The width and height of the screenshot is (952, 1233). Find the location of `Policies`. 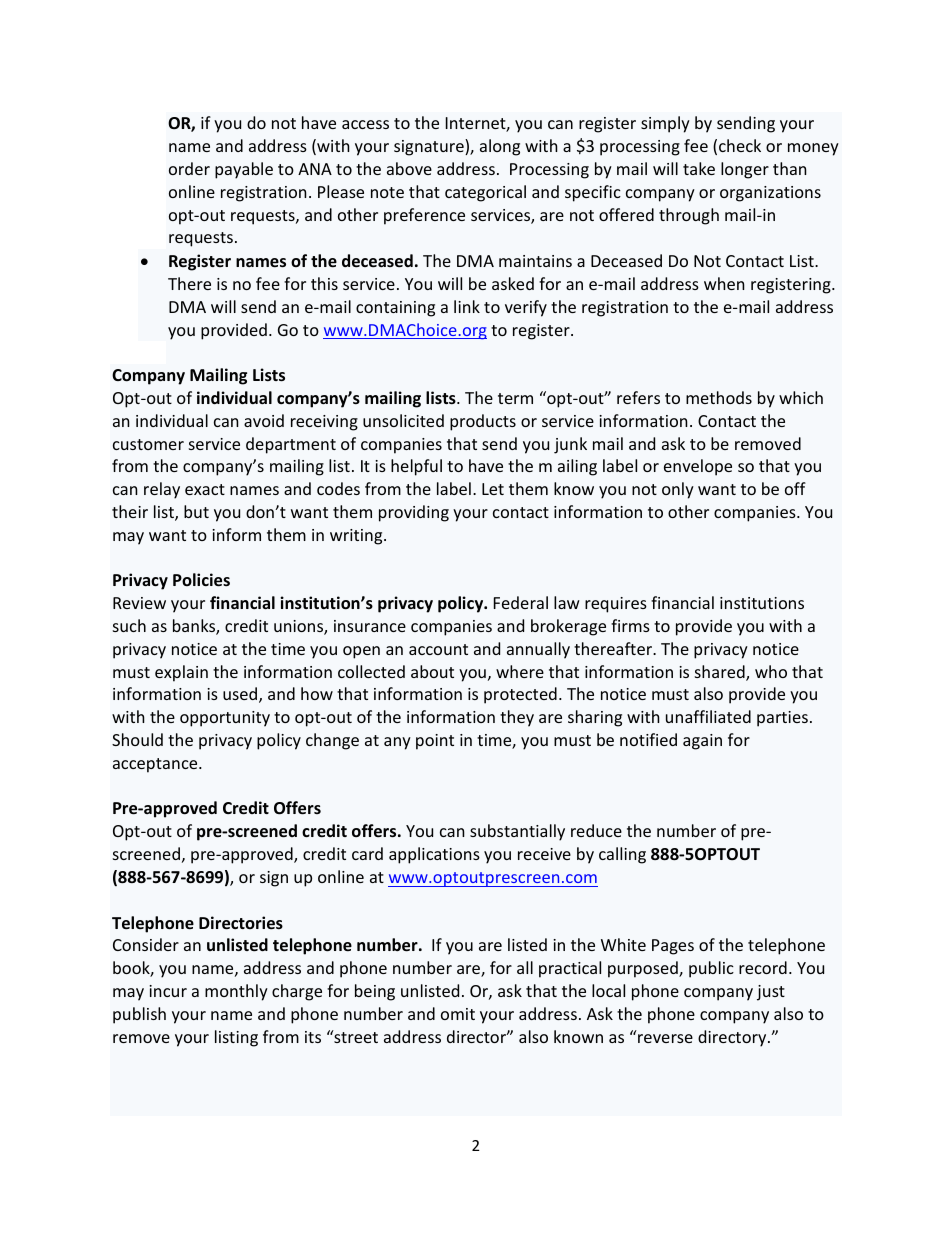

Policies is located at coordinates (201, 580).
